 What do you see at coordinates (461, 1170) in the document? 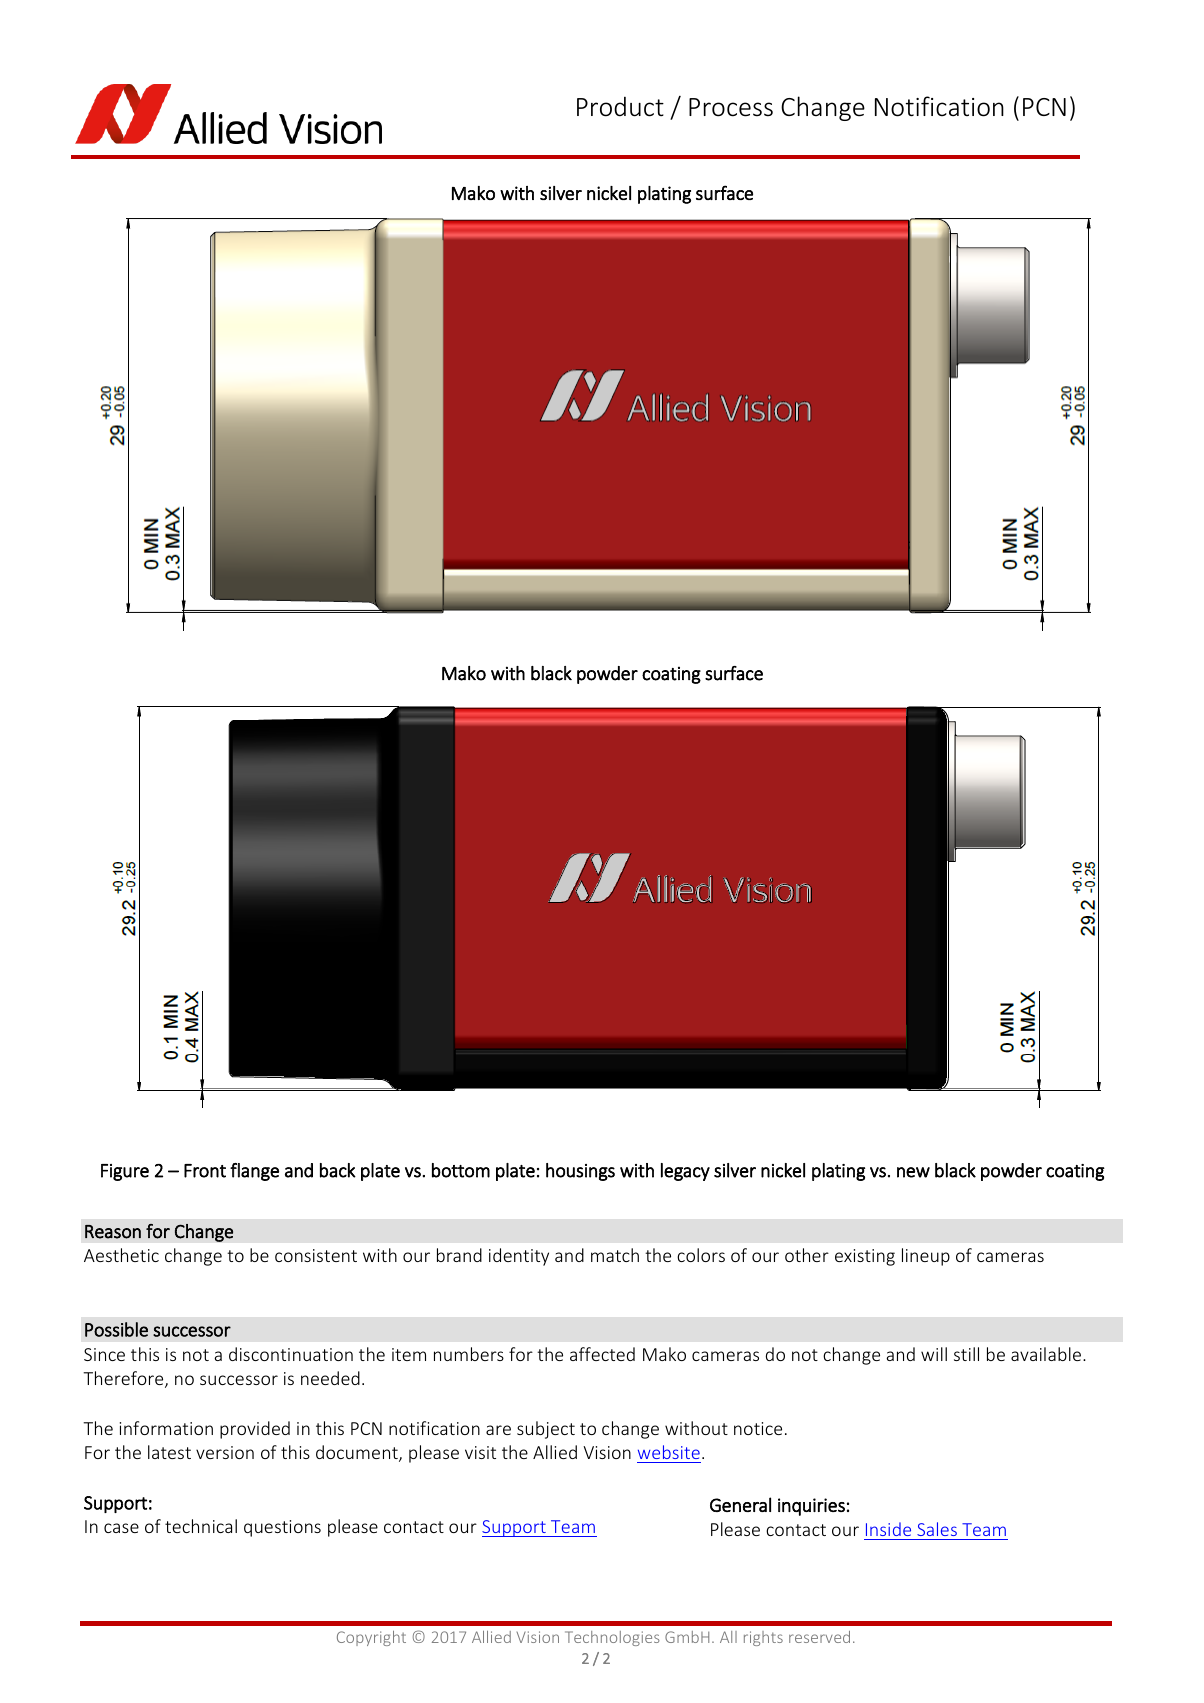
I see `bottom` at bounding box center [461, 1170].
